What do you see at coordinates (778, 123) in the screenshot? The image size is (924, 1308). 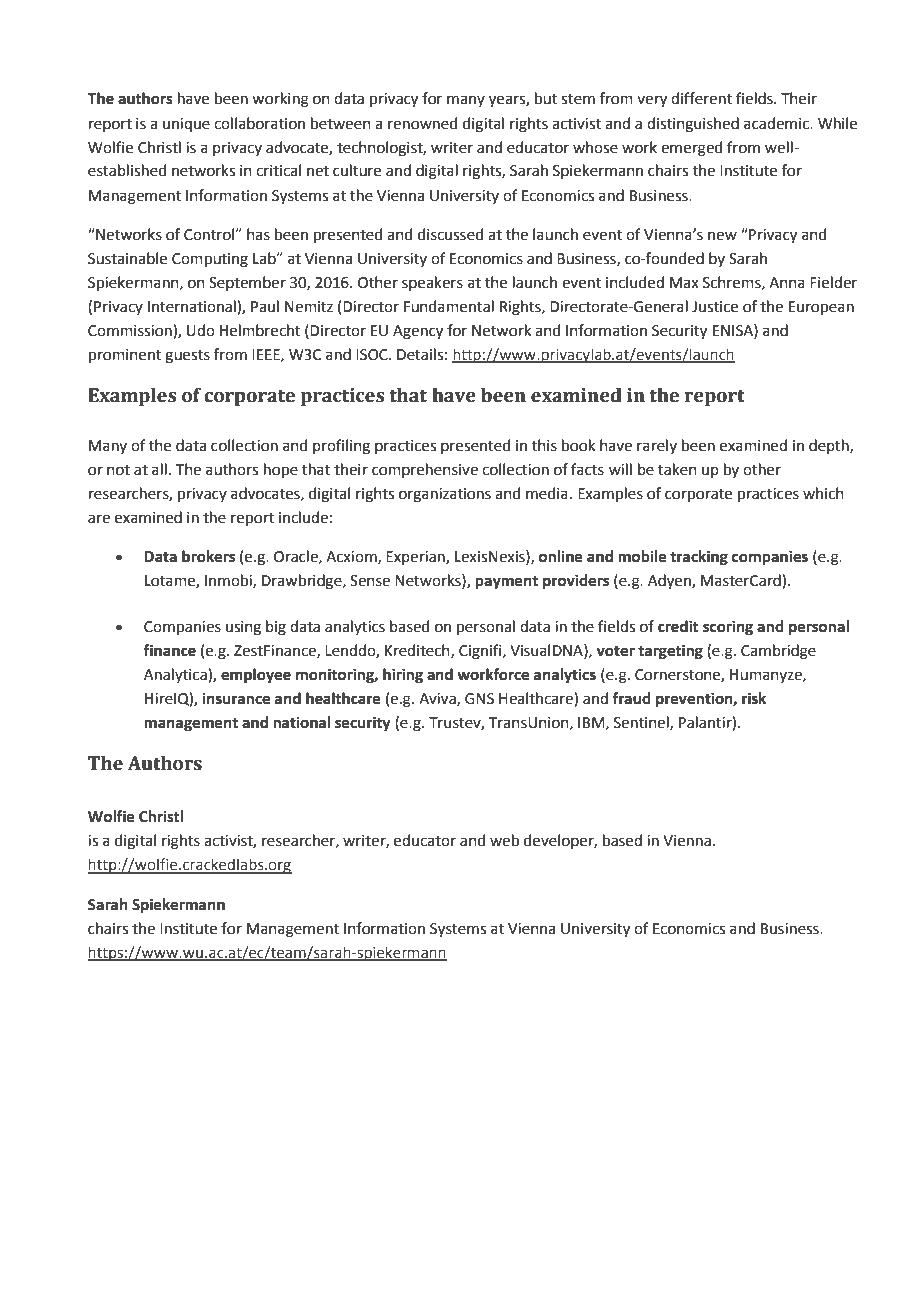 I see `academic` at bounding box center [778, 123].
